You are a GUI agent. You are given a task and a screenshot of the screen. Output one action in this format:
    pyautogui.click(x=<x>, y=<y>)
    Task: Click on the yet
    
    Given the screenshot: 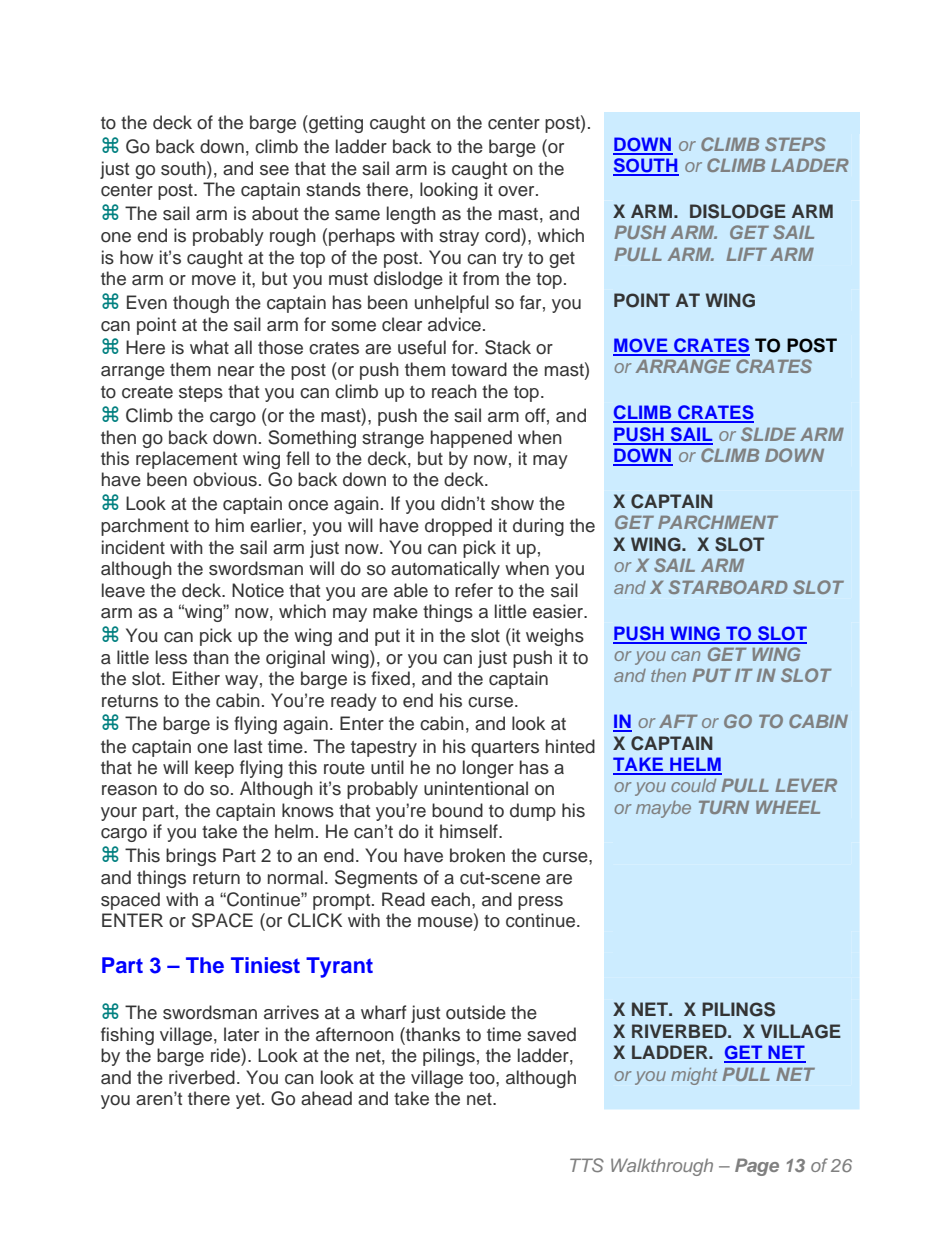 What is the action you would take?
    pyautogui.click(x=249, y=1101)
